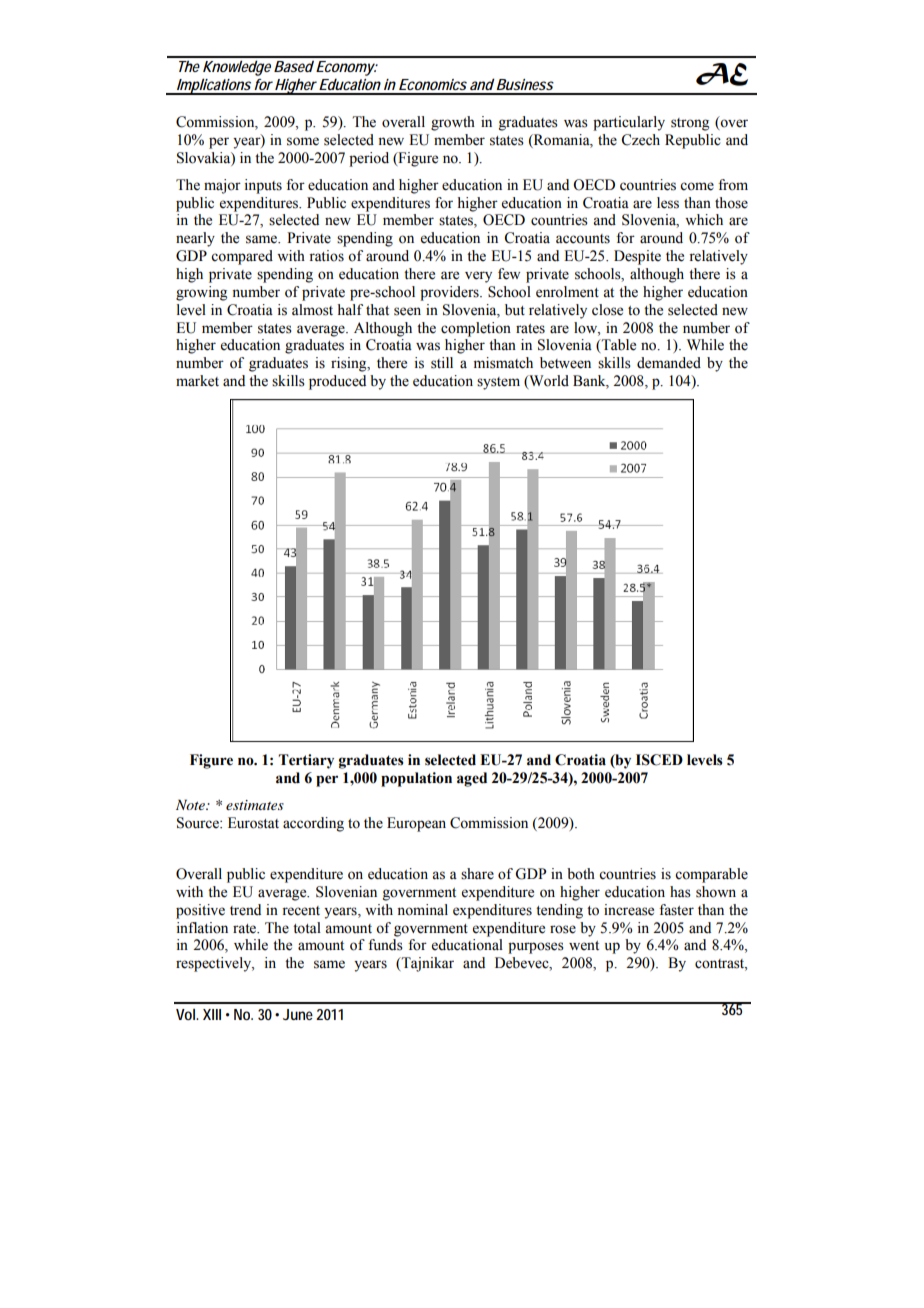 The width and height of the screenshot is (924, 1308). What do you see at coordinates (565, 363) in the screenshot?
I see `between` at bounding box center [565, 363].
